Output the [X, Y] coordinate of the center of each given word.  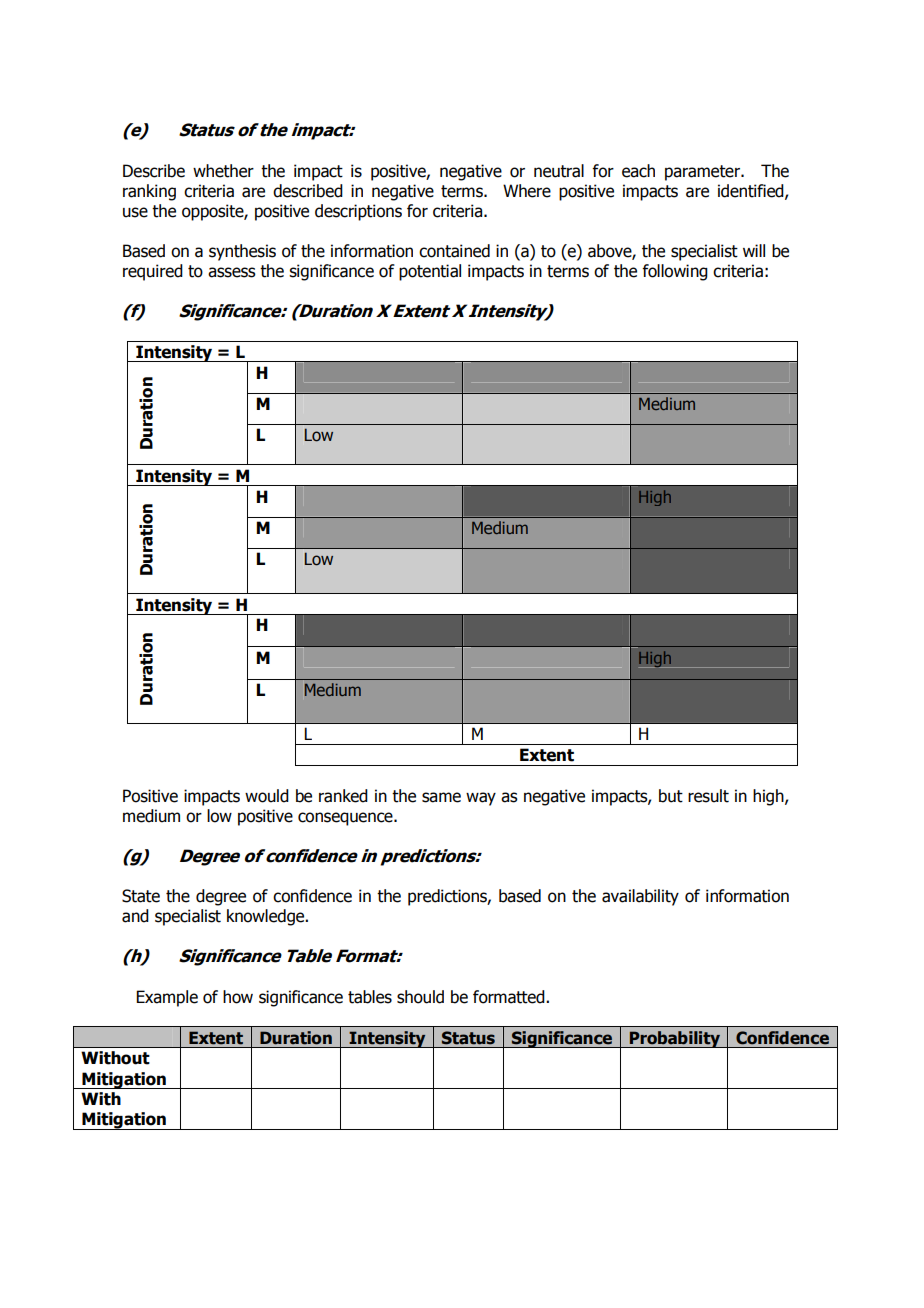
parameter [703, 173]
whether [223, 171]
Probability [675, 1039]
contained [454, 251]
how [238, 997]
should [420, 997]
